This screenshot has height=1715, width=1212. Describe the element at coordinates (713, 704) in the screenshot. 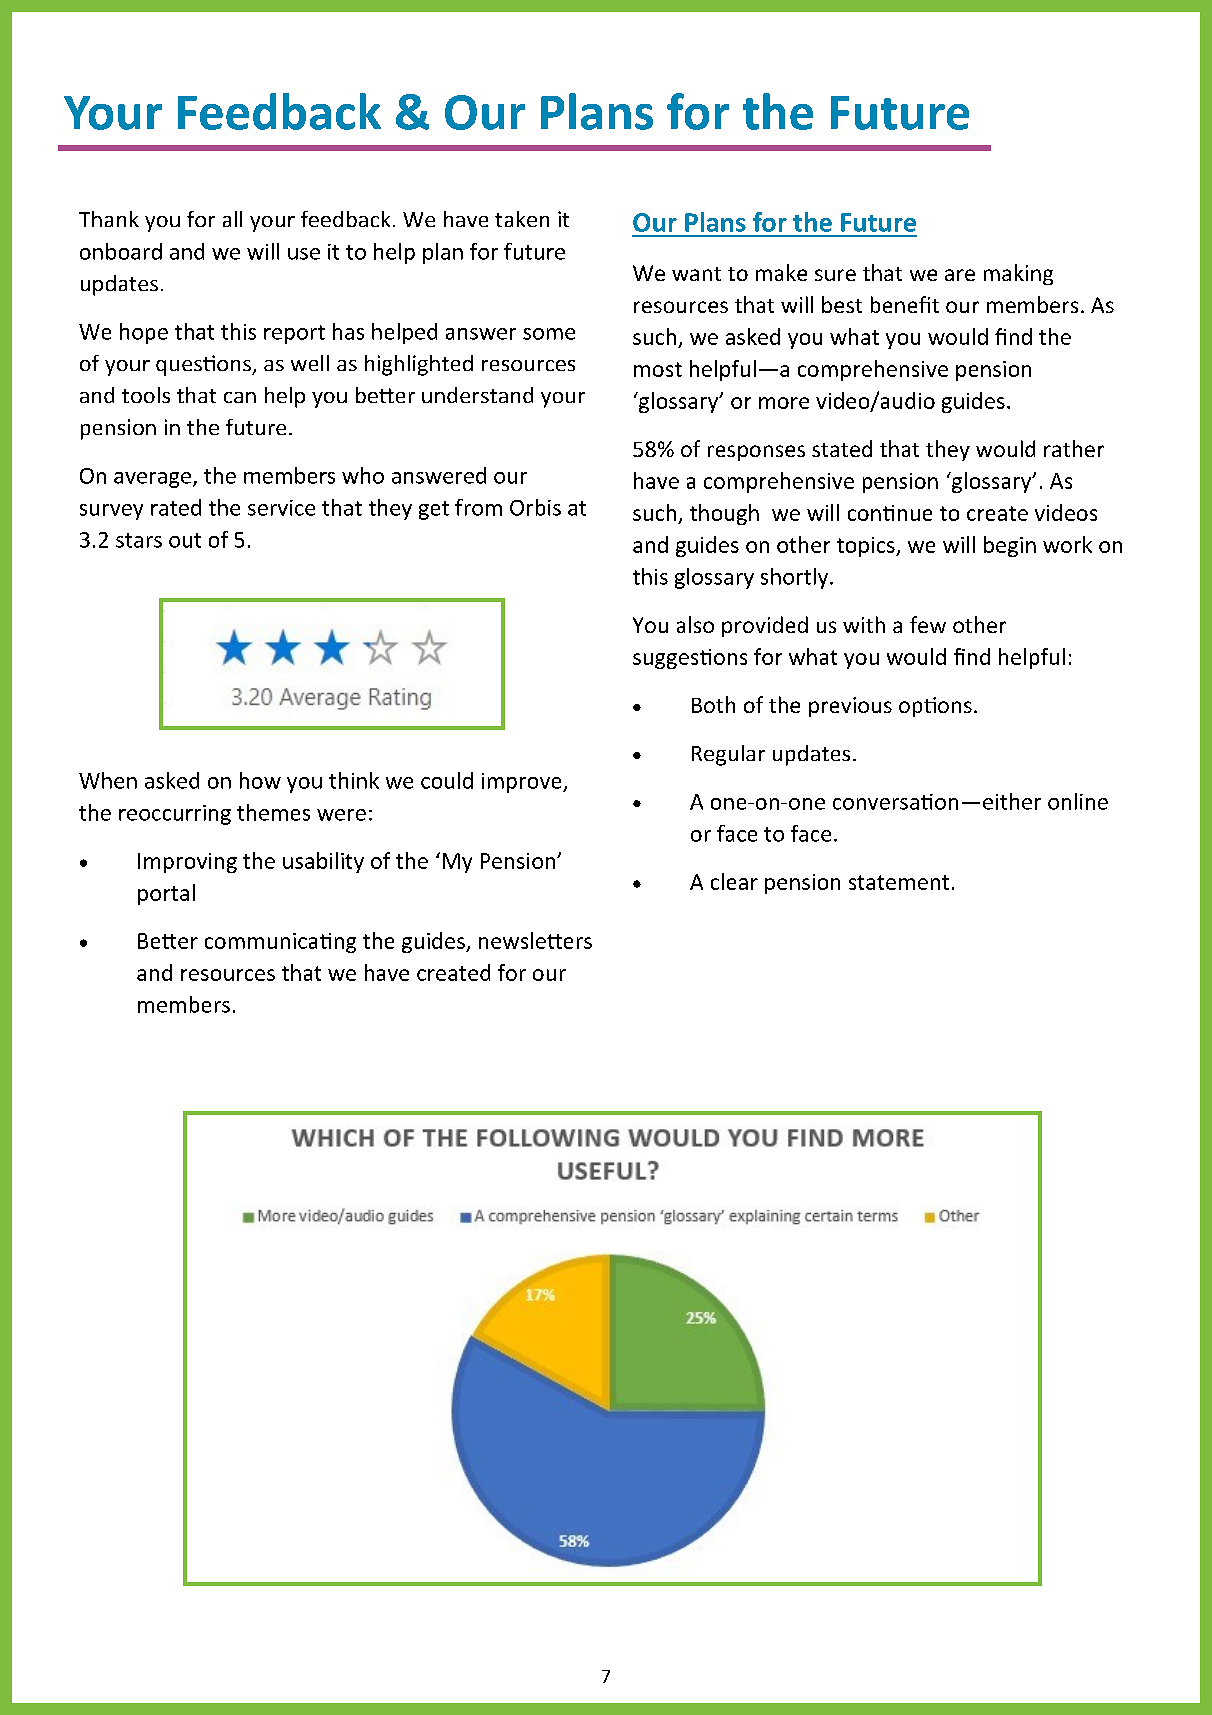

I see `Both` at that location.
